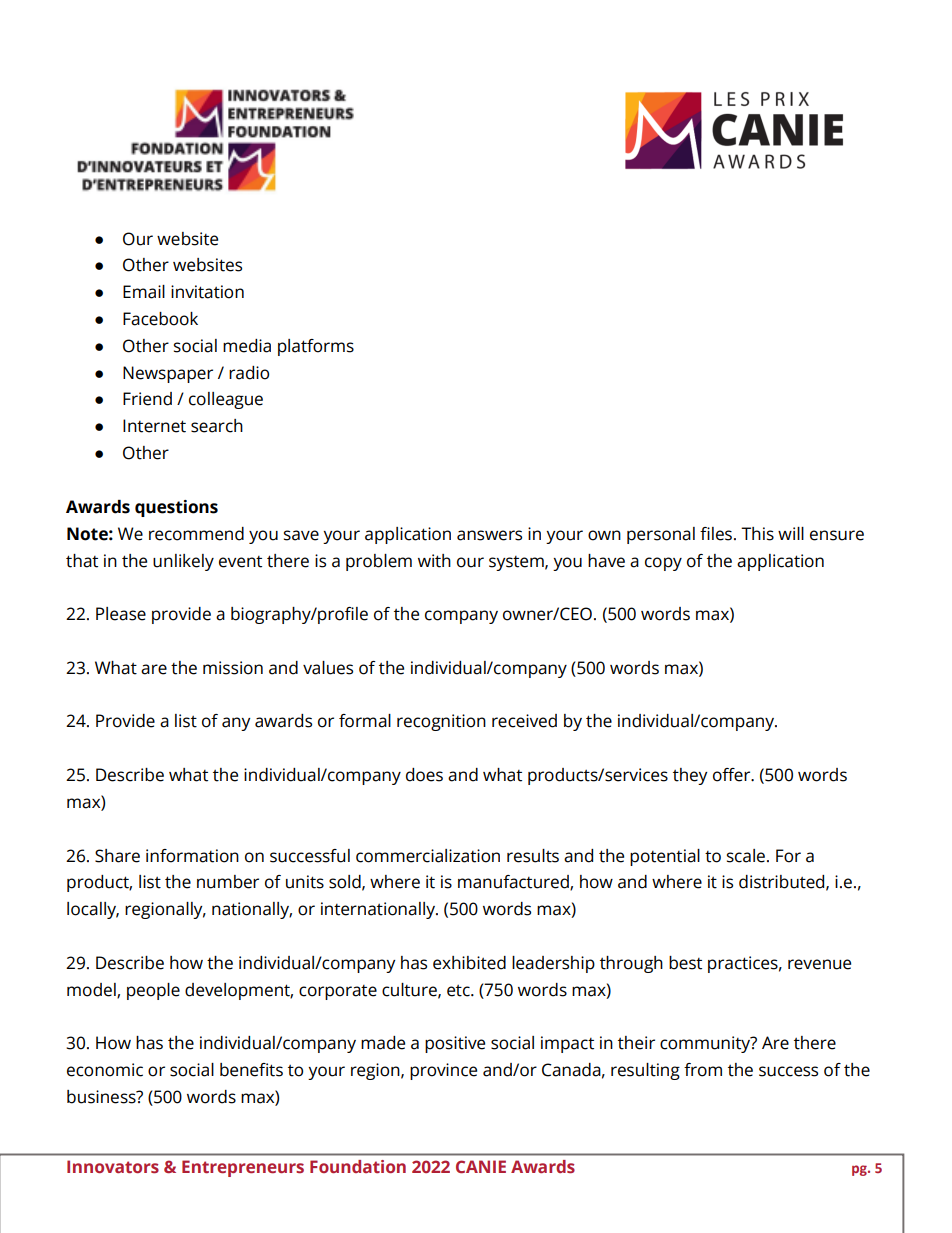 The width and height of the screenshot is (952, 1233). What do you see at coordinates (441, 722) in the screenshot?
I see `recognition` at bounding box center [441, 722].
